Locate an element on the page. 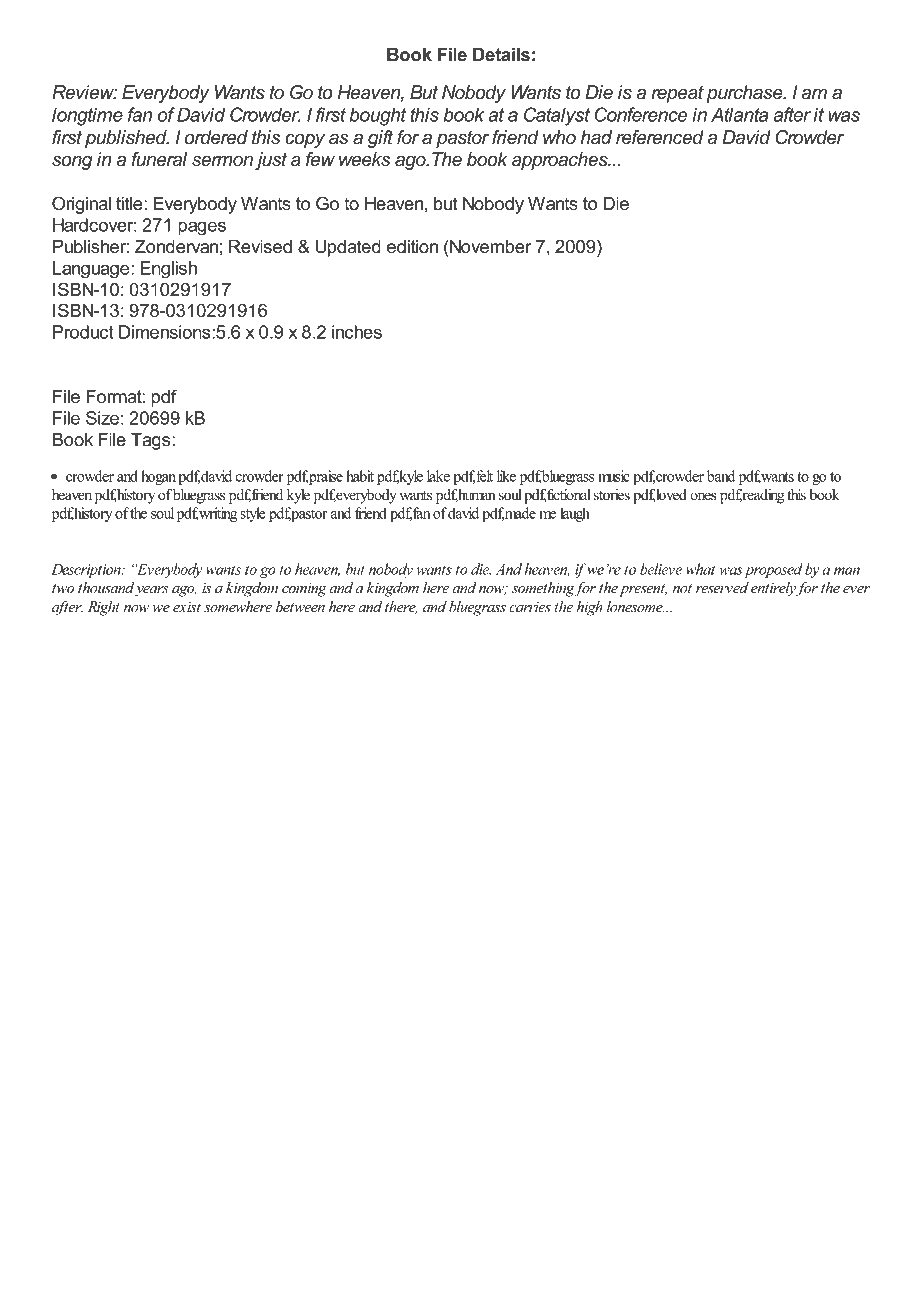 The height and width of the page is (1308, 924). Details is located at coordinates (501, 55).
